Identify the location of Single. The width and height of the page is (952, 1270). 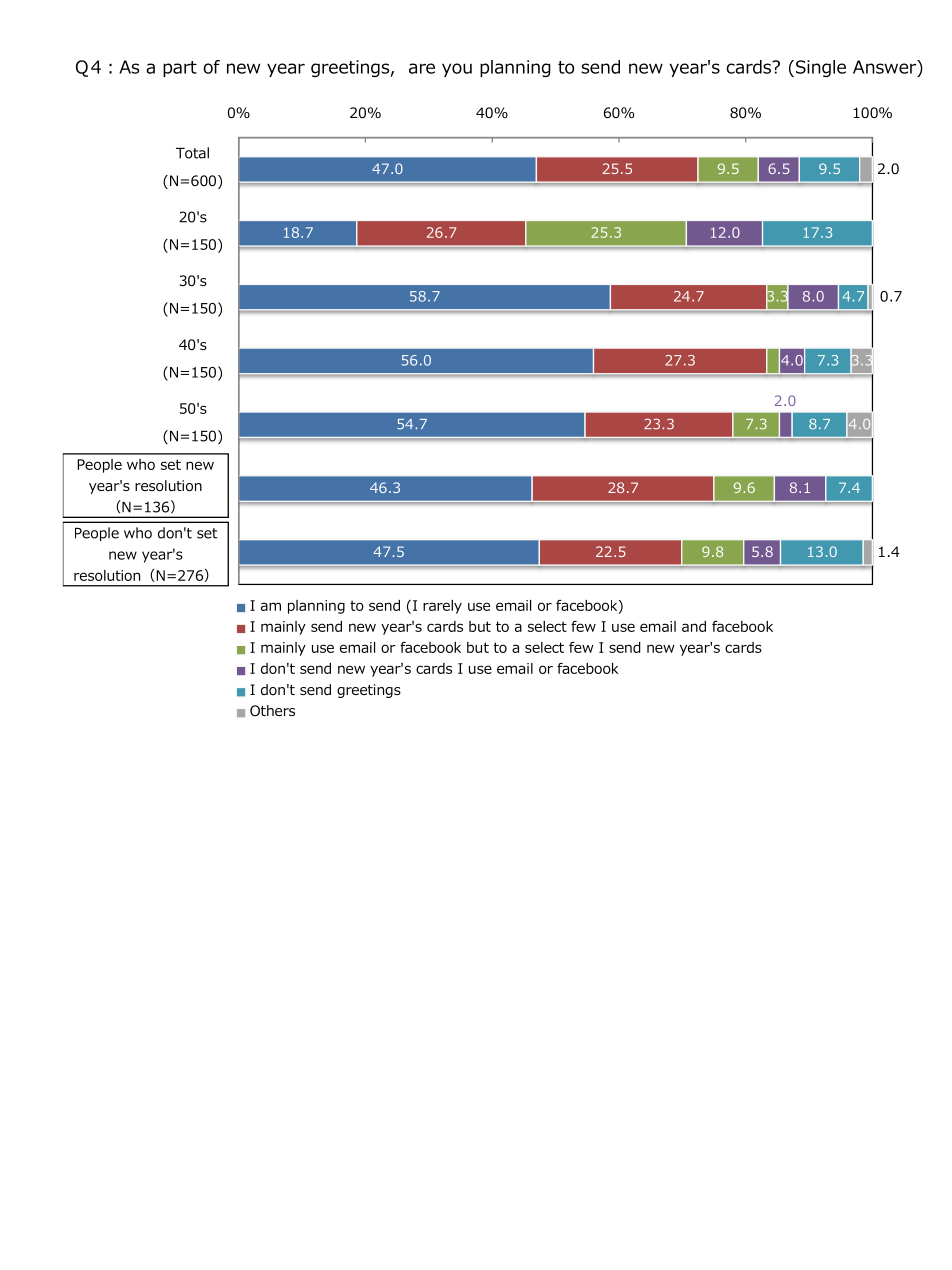
(821, 68).
